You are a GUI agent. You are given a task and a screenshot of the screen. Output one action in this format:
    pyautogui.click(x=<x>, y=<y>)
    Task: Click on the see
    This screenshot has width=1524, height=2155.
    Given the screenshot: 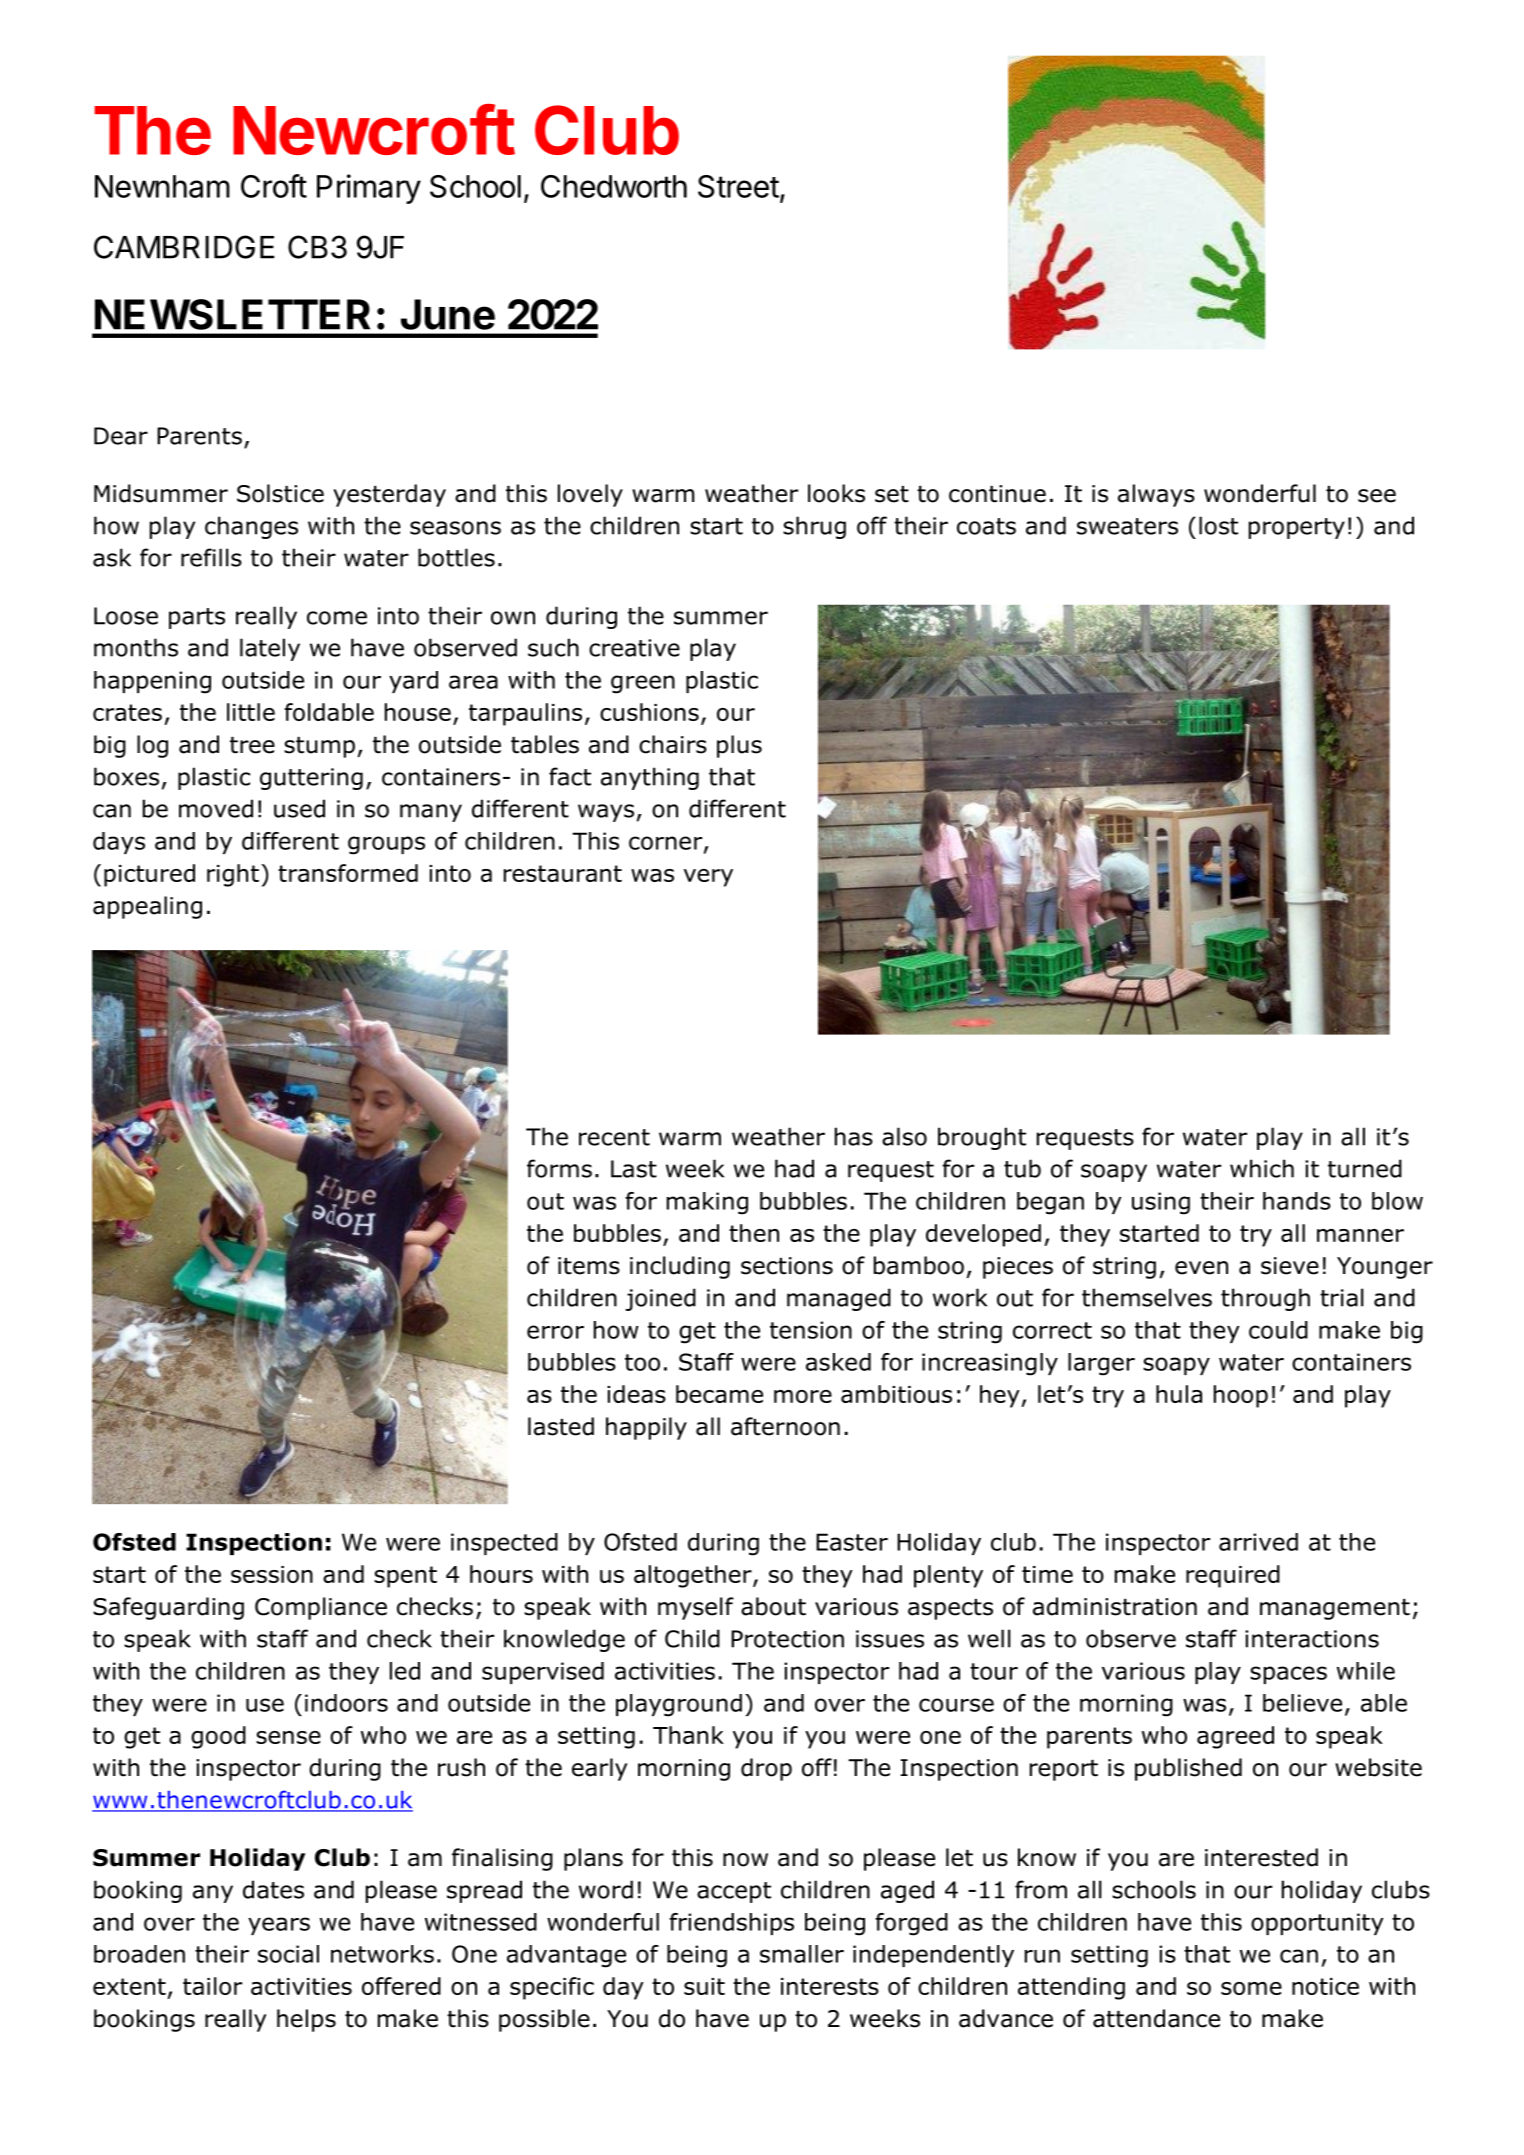 What is the action you would take?
    pyautogui.click(x=1377, y=496)
